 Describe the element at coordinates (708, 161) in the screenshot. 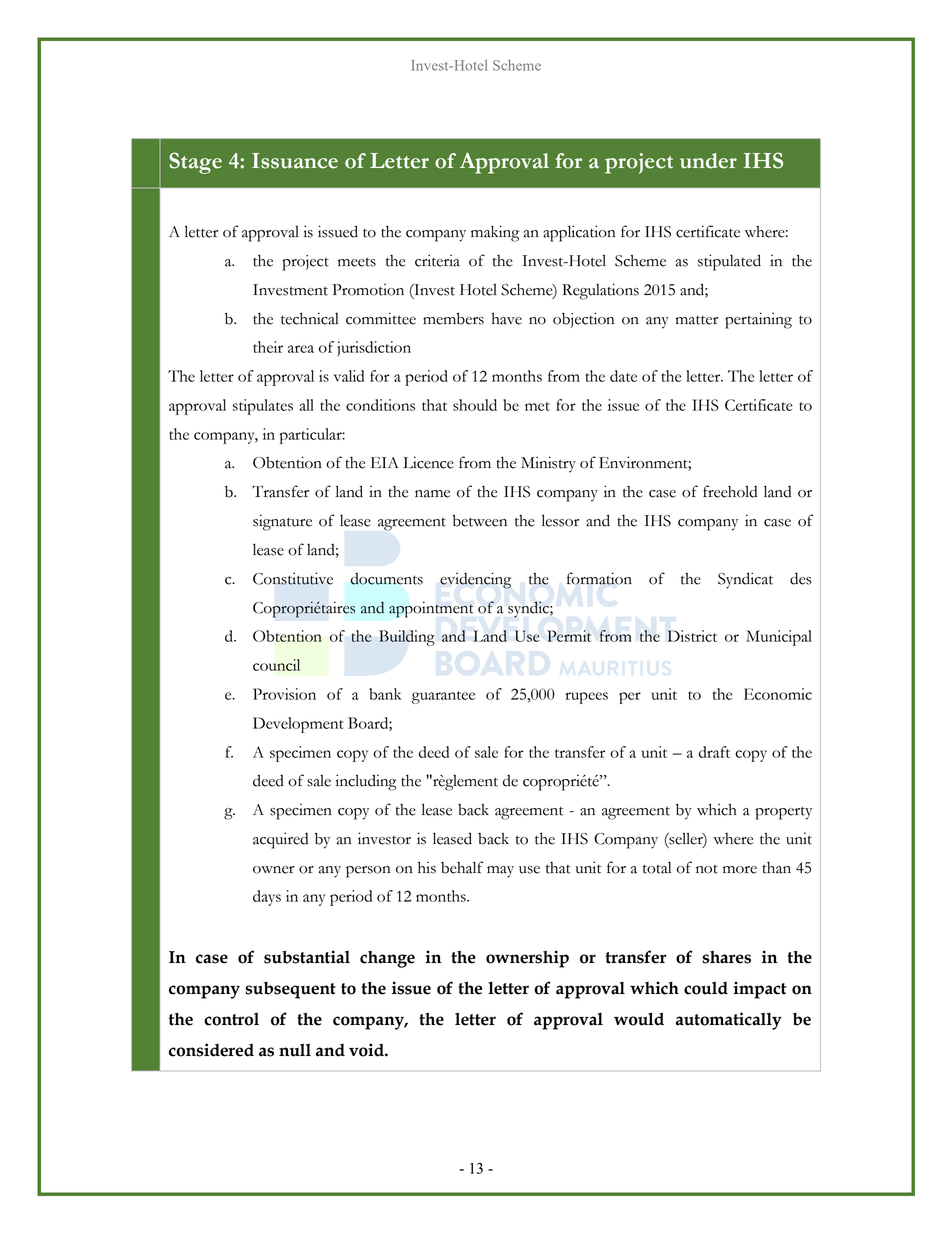

I see `under` at that location.
